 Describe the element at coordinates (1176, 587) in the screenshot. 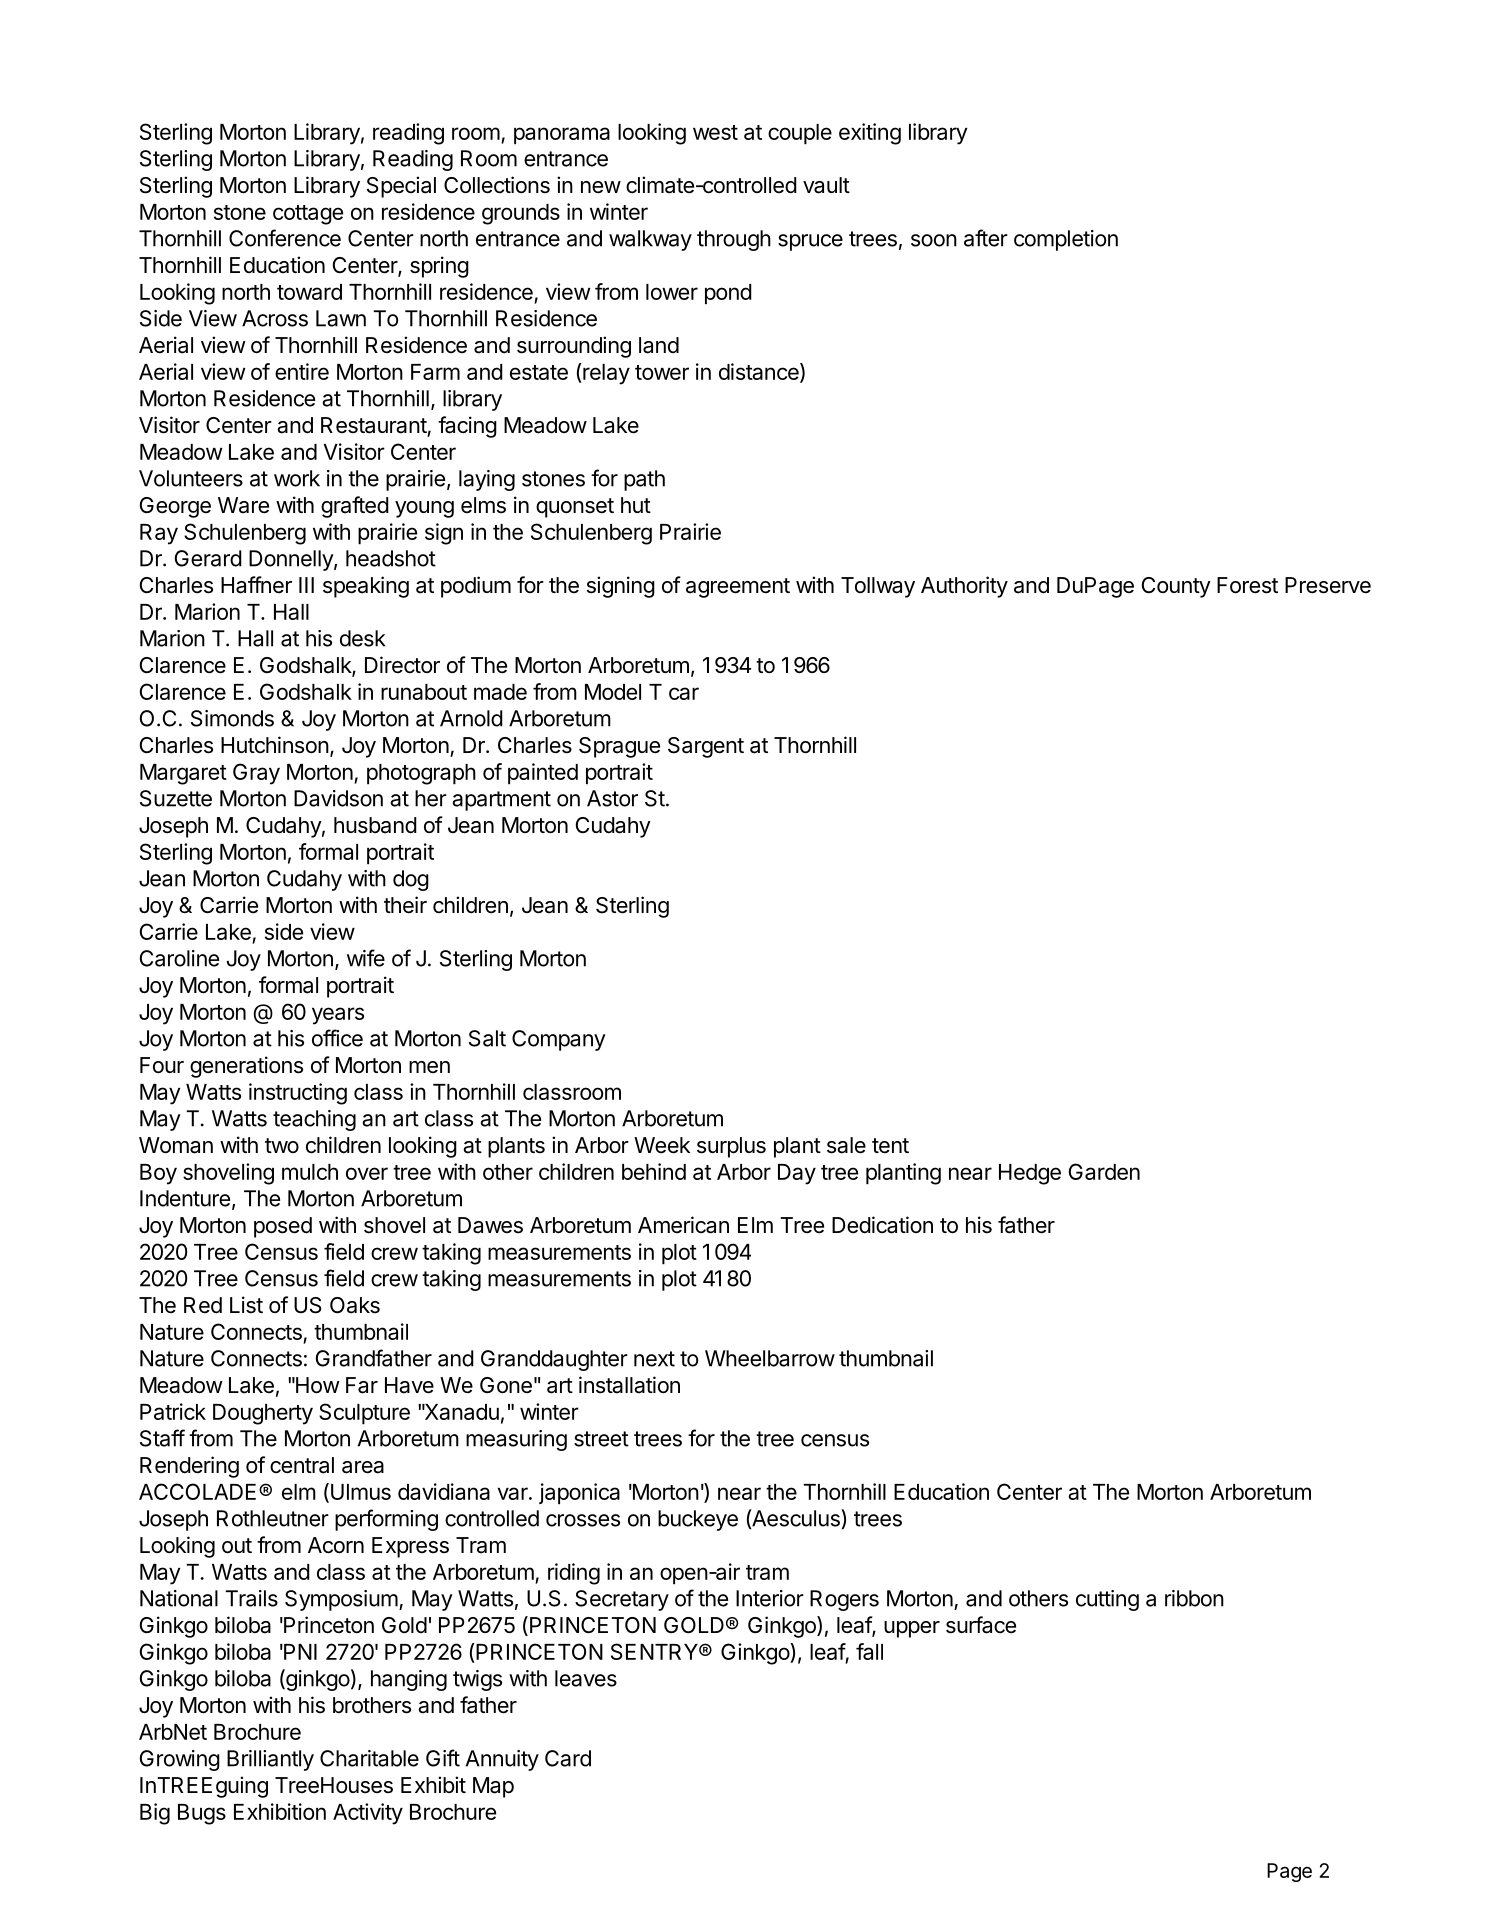

I see `County` at that location.
